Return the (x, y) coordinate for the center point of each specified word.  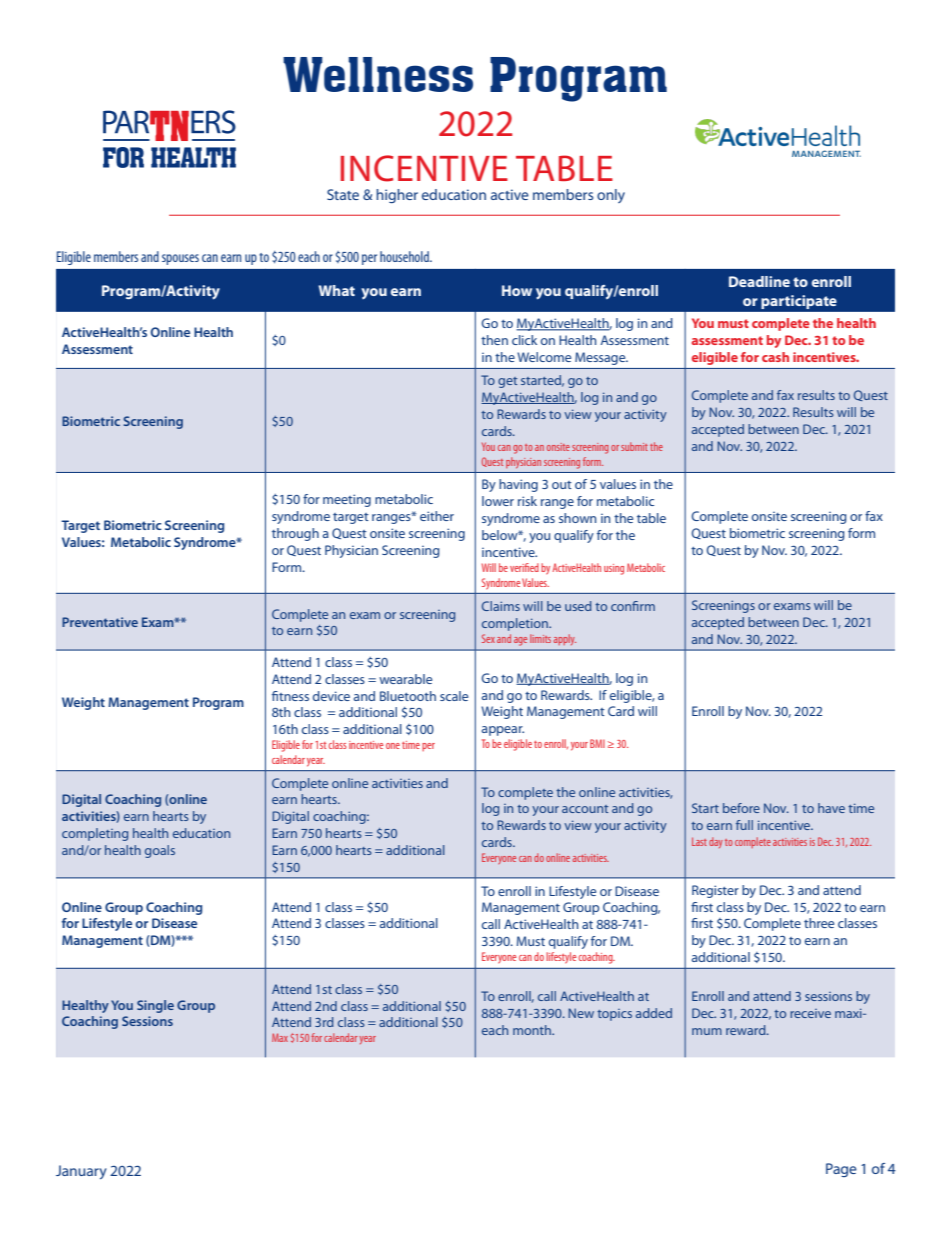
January (81, 1172)
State (343, 194)
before (741, 808)
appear (503, 731)
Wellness (378, 74)
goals (160, 851)
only (611, 196)
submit (634, 446)
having (518, 485)
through (295, 534)
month (533, 1030)
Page (841, 1170)
